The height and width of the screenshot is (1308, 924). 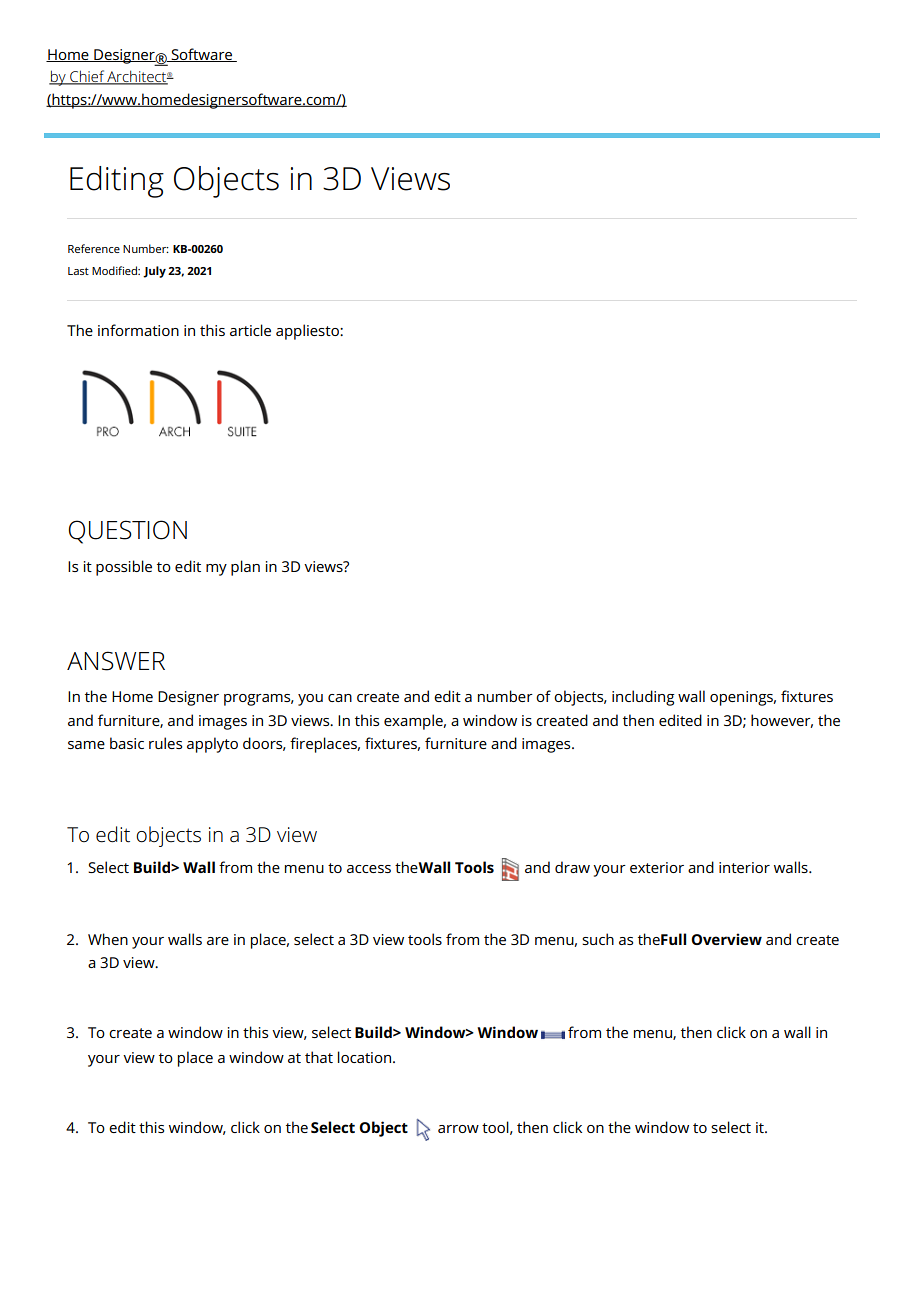 What do you see at coordinates (744, 867) in the screenshot?
I see `interior` at bounding box center [744, 867].
